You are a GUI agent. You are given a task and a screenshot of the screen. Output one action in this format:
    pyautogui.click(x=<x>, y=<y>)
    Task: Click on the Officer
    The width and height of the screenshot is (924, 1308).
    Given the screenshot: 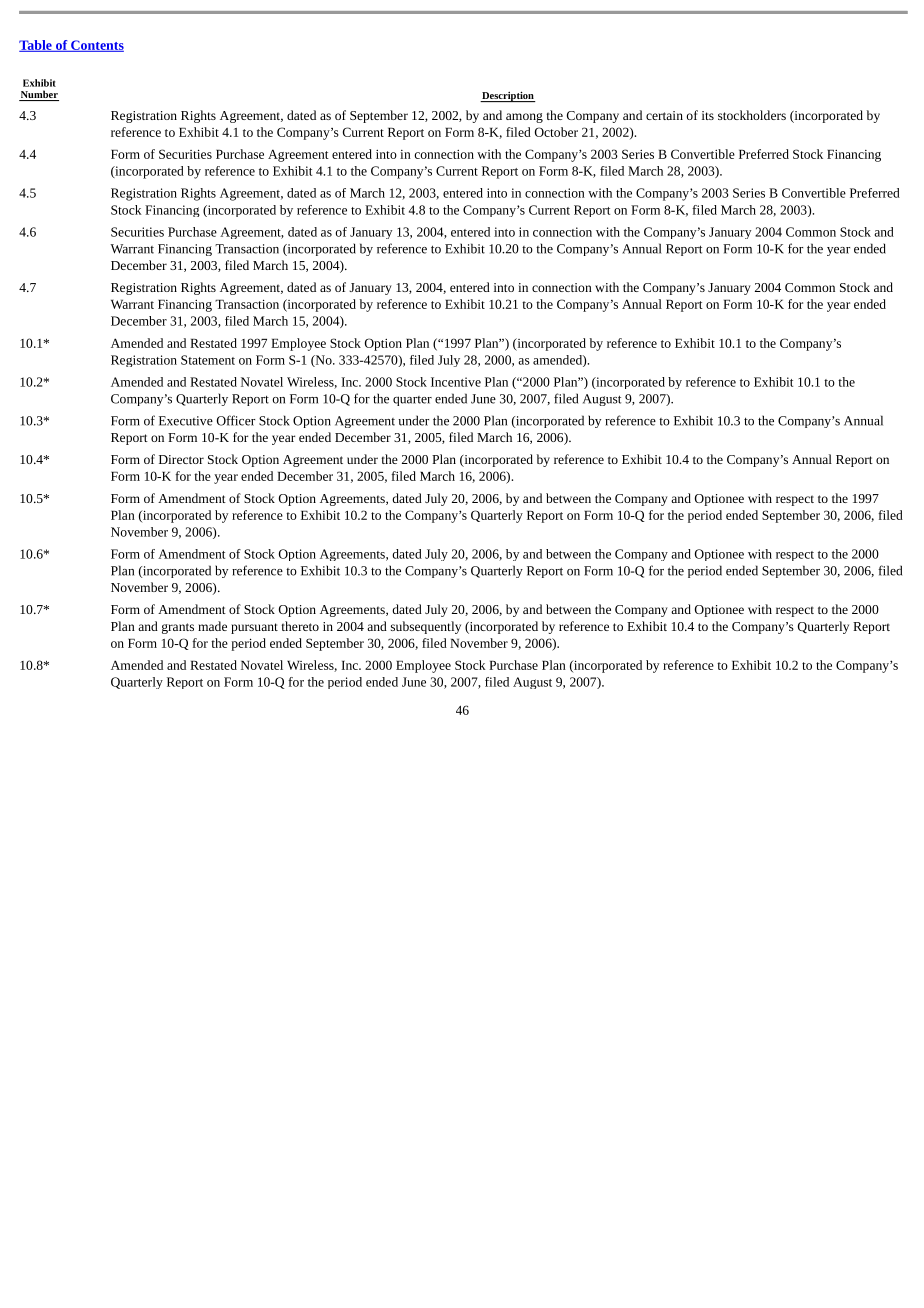 What is the action you would take?
    pyautogui.click(x=236, y=420)
